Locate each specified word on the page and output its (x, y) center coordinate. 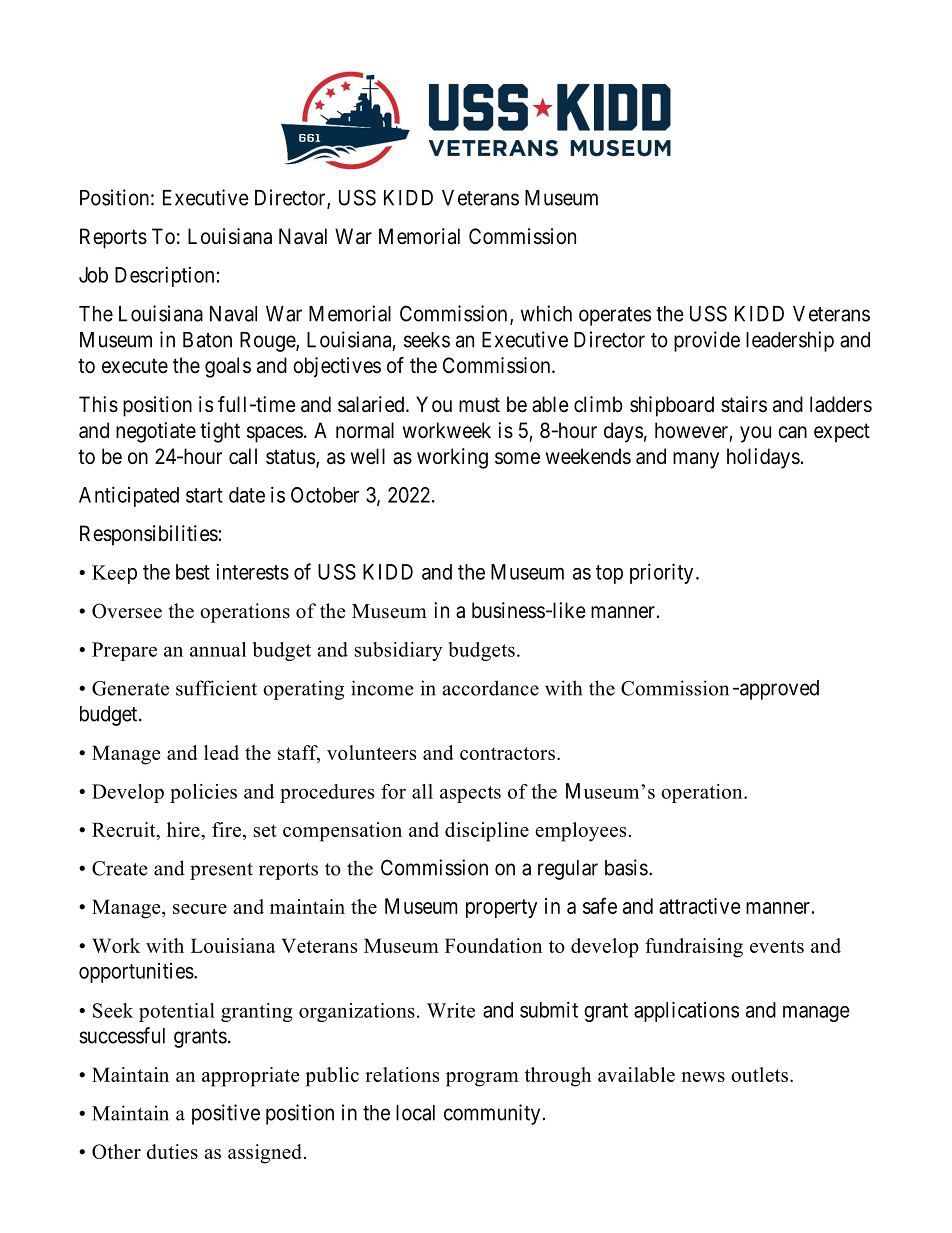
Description (164, 276)
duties (172, 1151)
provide (707, 341)
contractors (507, 753)
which (546, 313)
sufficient (216, 688)
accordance (491, 688)
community (492, 1114)
